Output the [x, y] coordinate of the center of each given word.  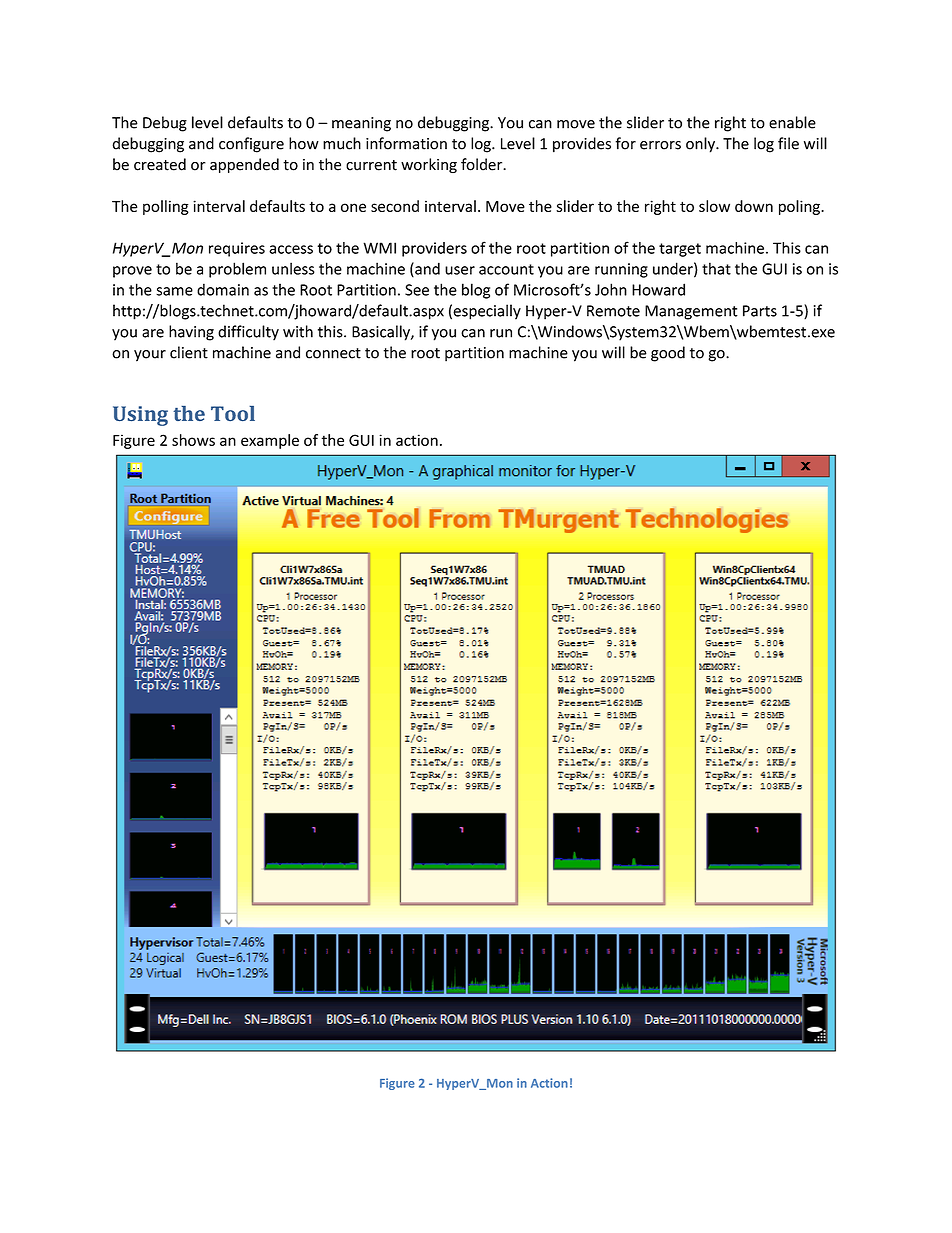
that [716, 268]
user [460, 270]
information [406, 143]
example [270, 441]
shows [193, 440]
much [342, 143]
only [701, 145]
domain [223, 289]
